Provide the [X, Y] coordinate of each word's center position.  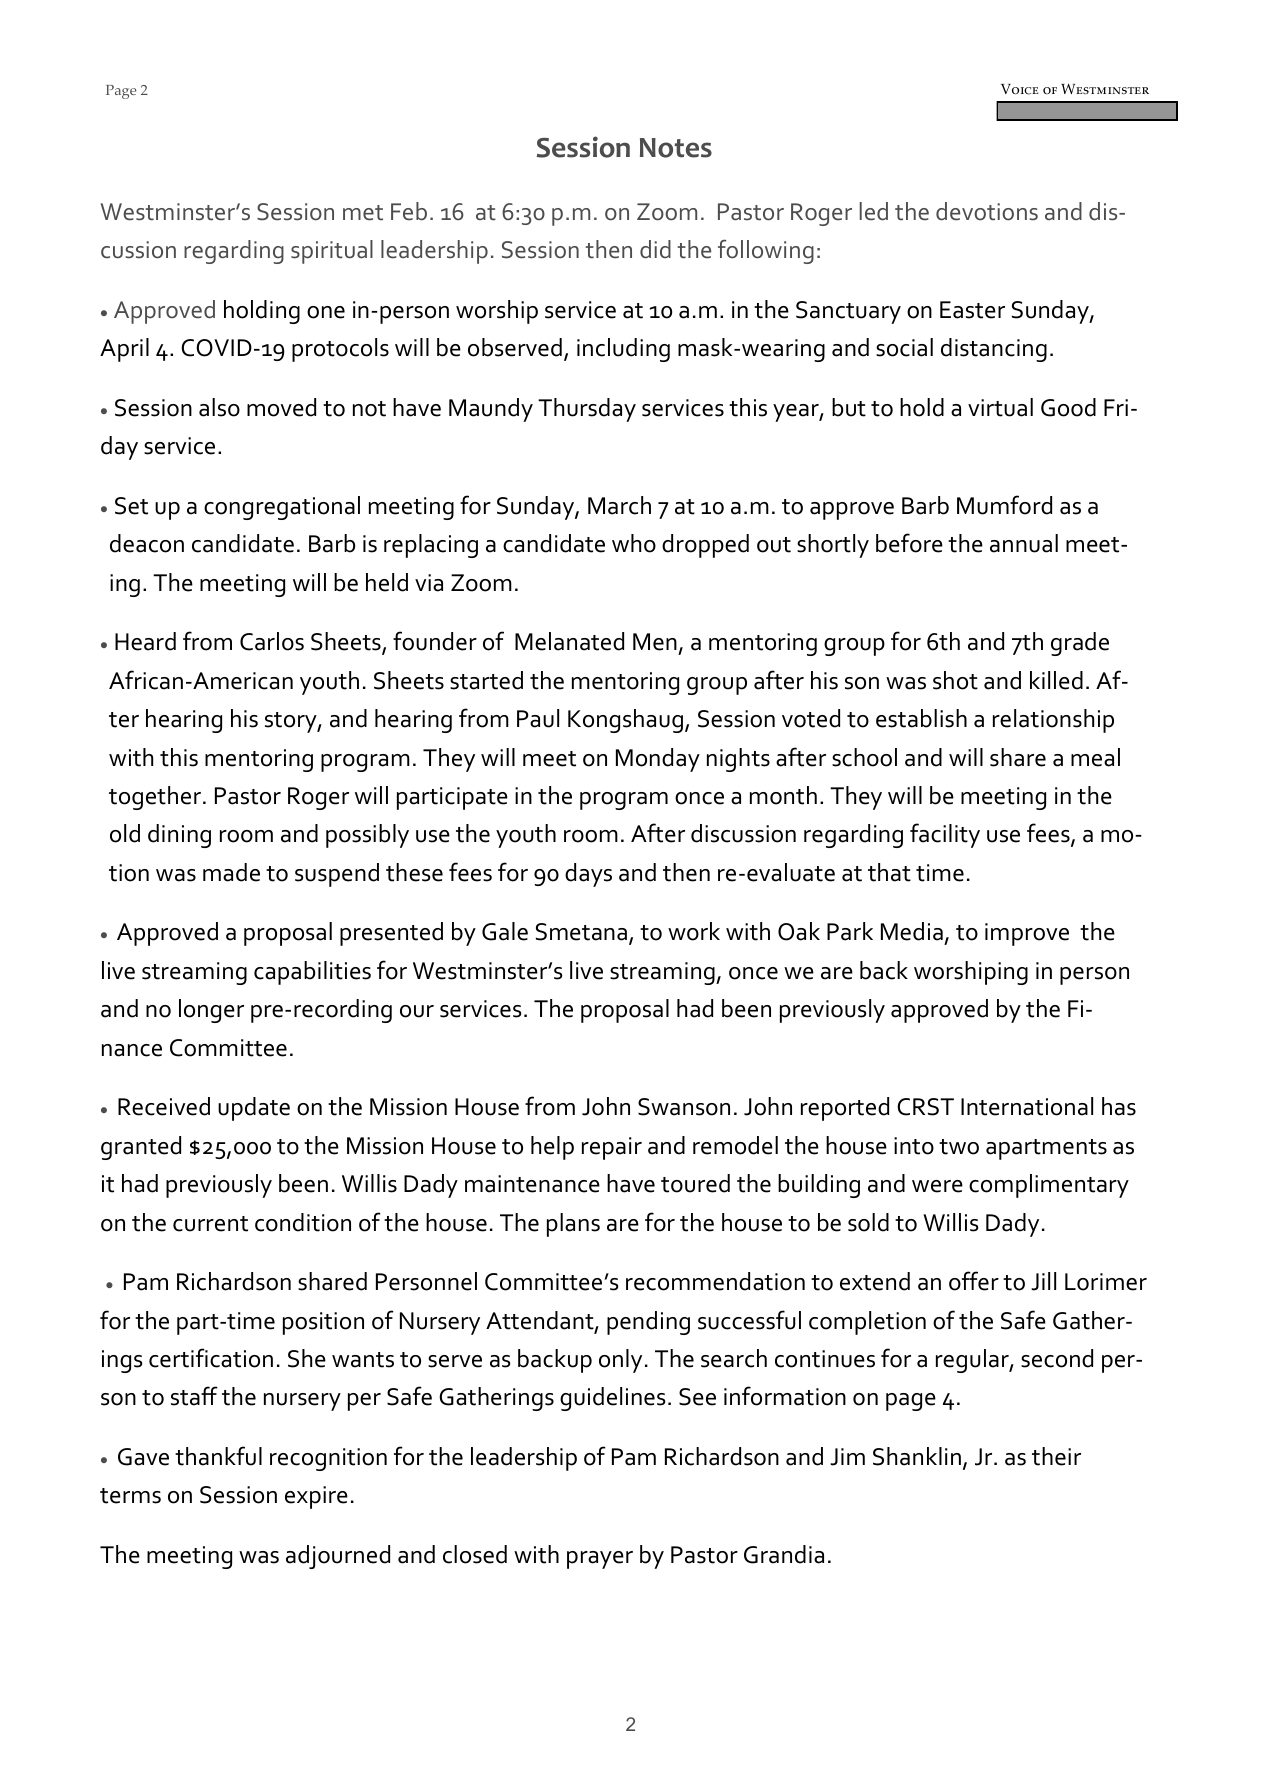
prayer [600, 1560]
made [231, 872]
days [588, 875]
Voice [1020, 89]
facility [945, 835]
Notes [676, 148]
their [1056, 1456]
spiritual [332, 252]
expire [316, 1497]
